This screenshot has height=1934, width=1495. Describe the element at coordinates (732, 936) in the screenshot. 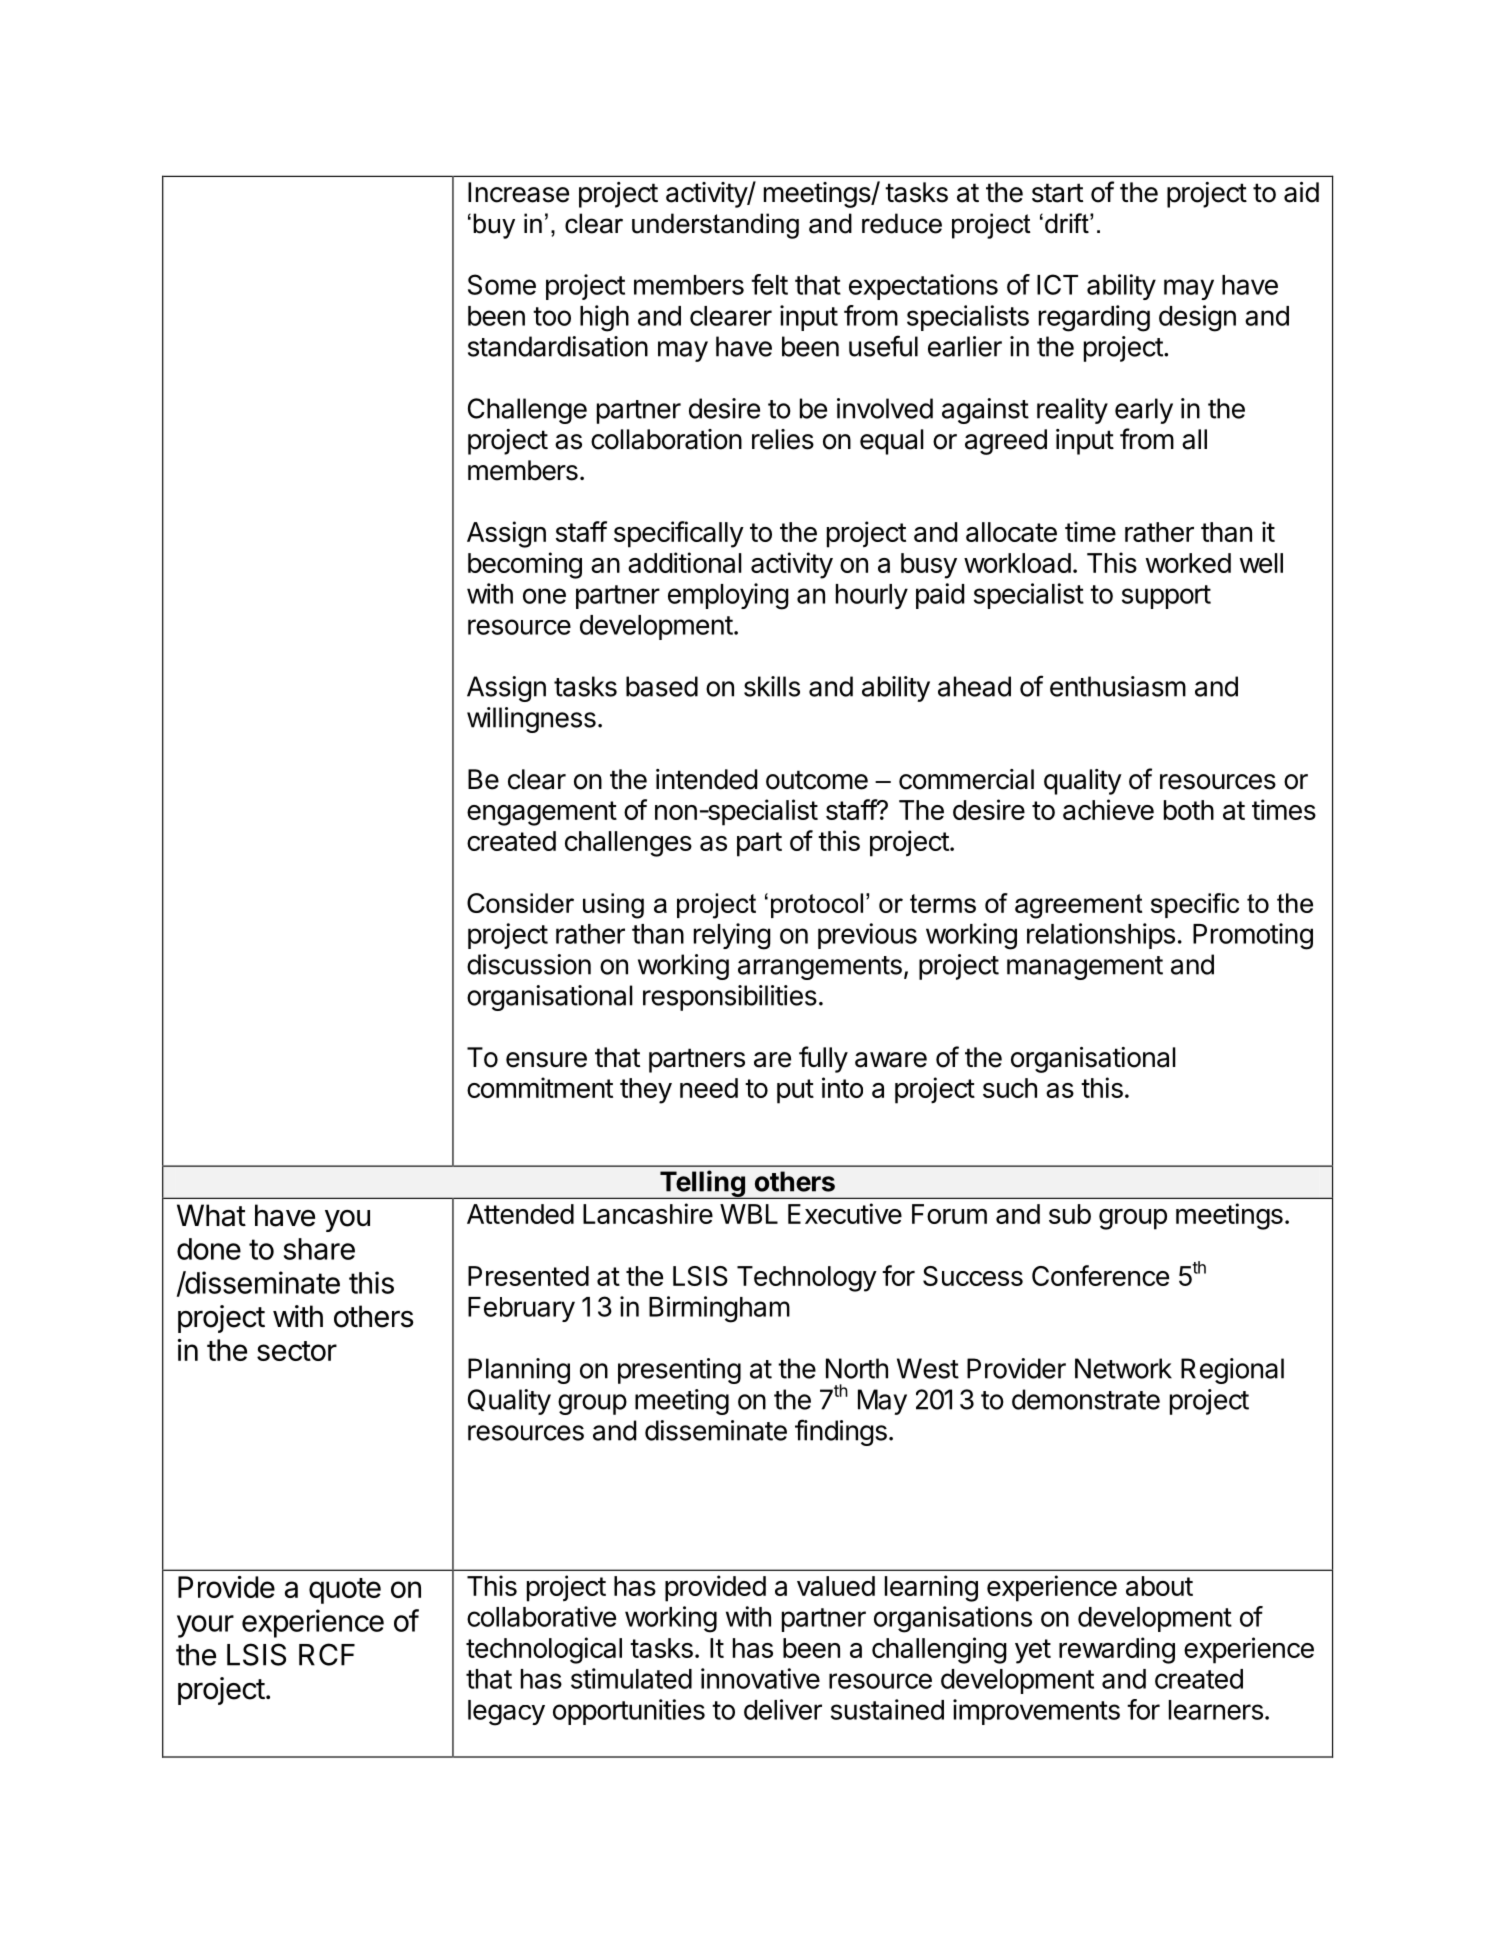

I see `relying` at that location.
